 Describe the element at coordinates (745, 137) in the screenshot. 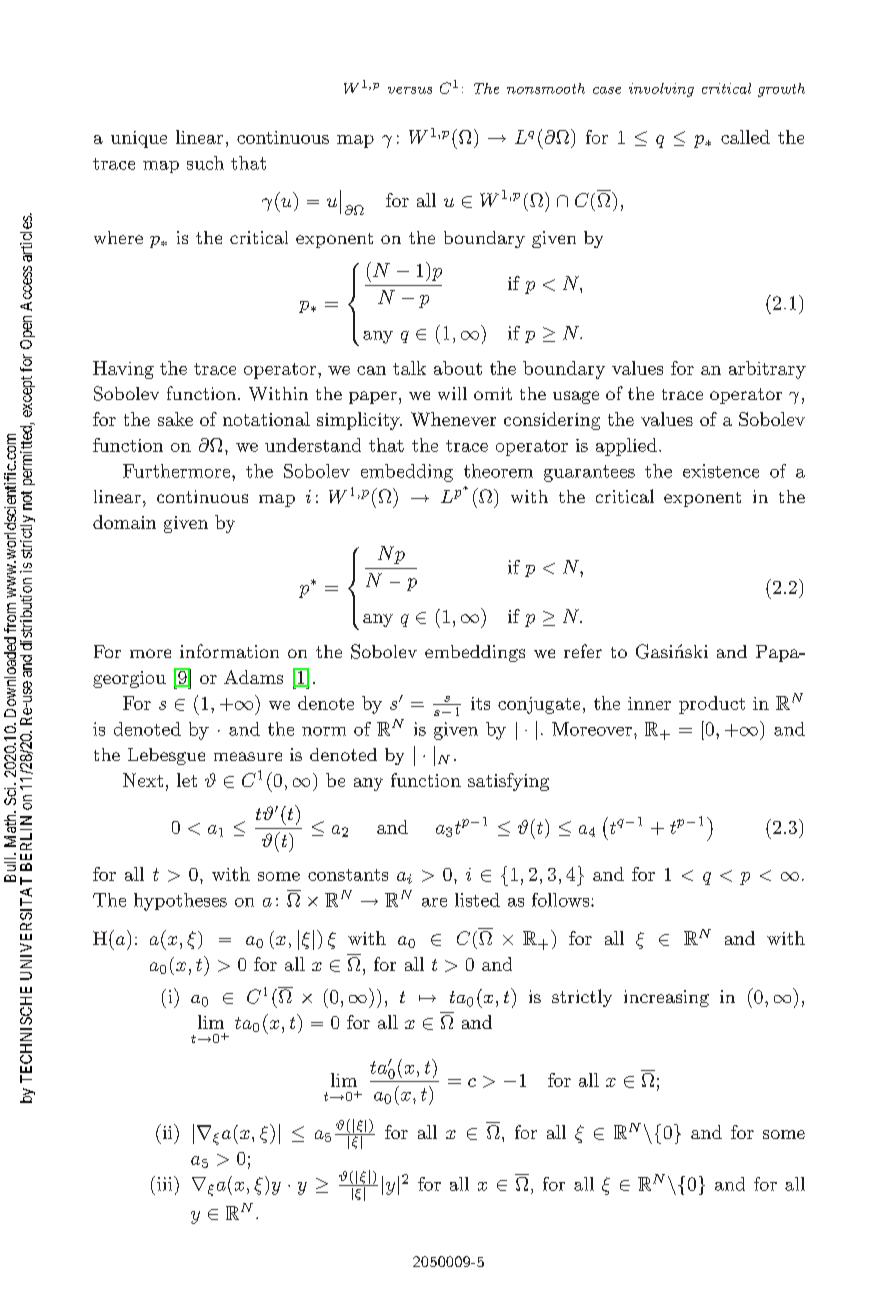

I see `called` at that location.
